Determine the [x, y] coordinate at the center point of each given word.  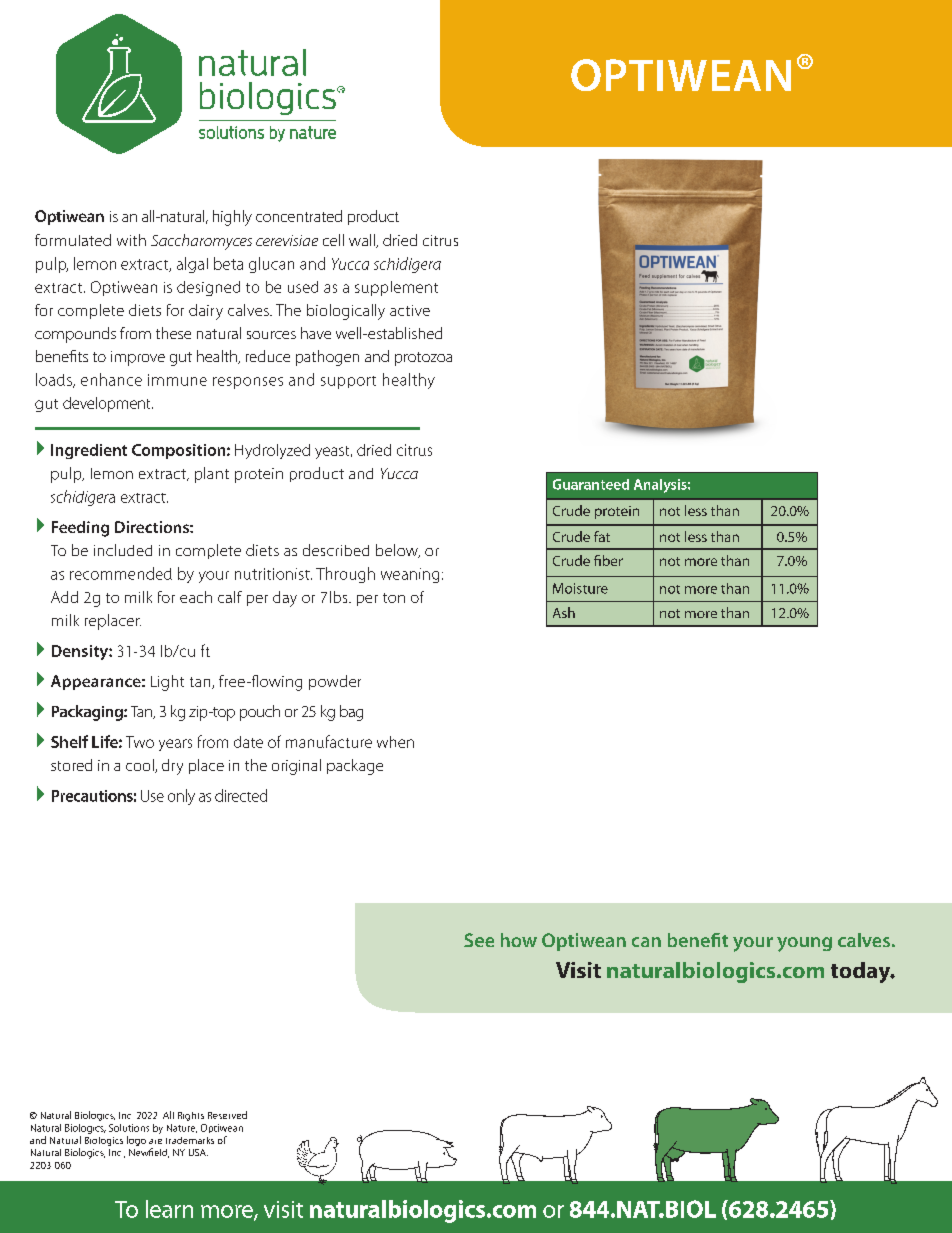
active [410, 310]
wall [363, 241]
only [181, 797]
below [398, 551]
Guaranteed [591, 484]
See [479, 940]
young [804, 944]
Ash [564, 612]
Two [140, 742]
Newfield [149, 1153]
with [131, 240]
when [395, 742]
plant [212, 475]
